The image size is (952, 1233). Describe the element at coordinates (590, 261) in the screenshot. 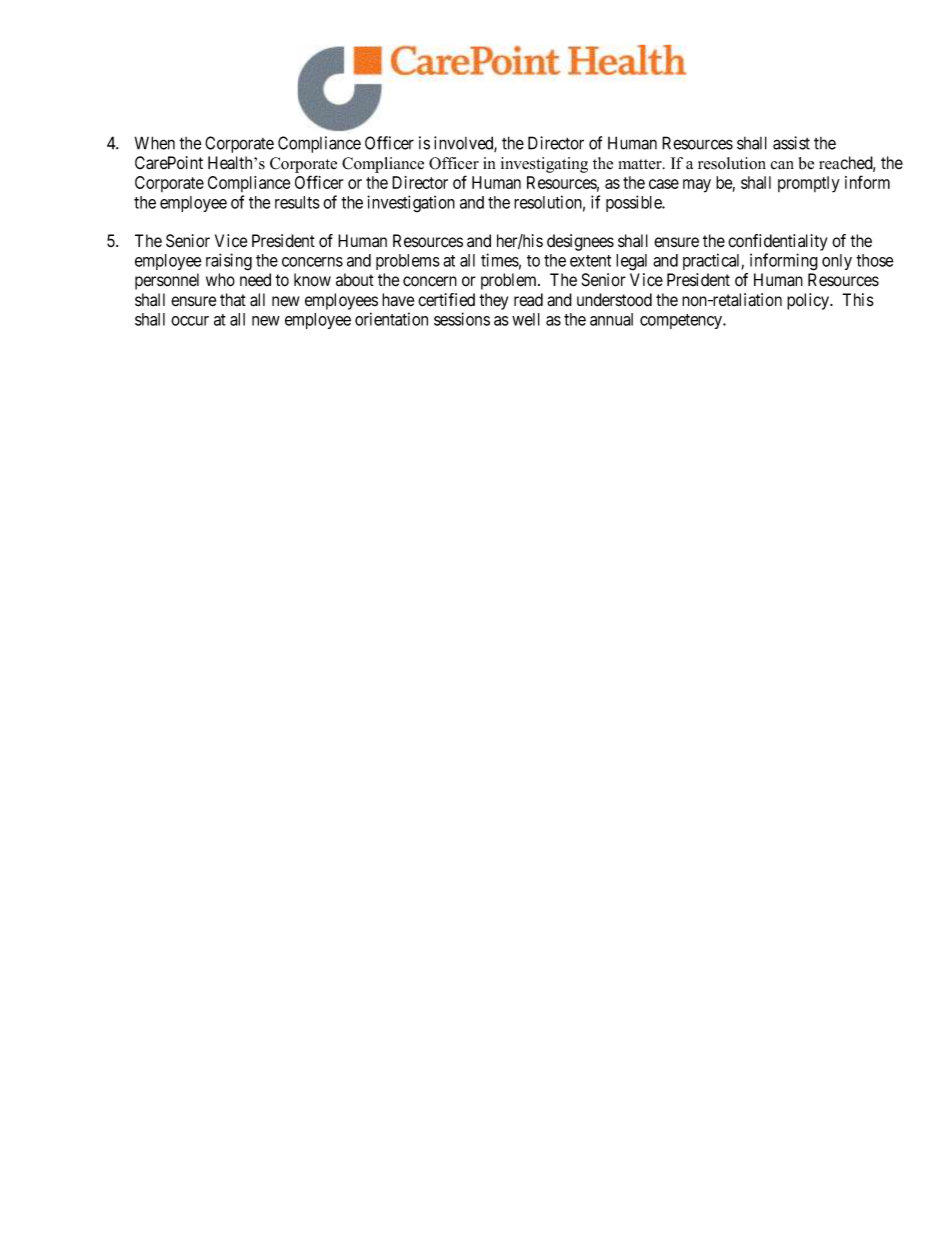

I see `extent` at that location.
